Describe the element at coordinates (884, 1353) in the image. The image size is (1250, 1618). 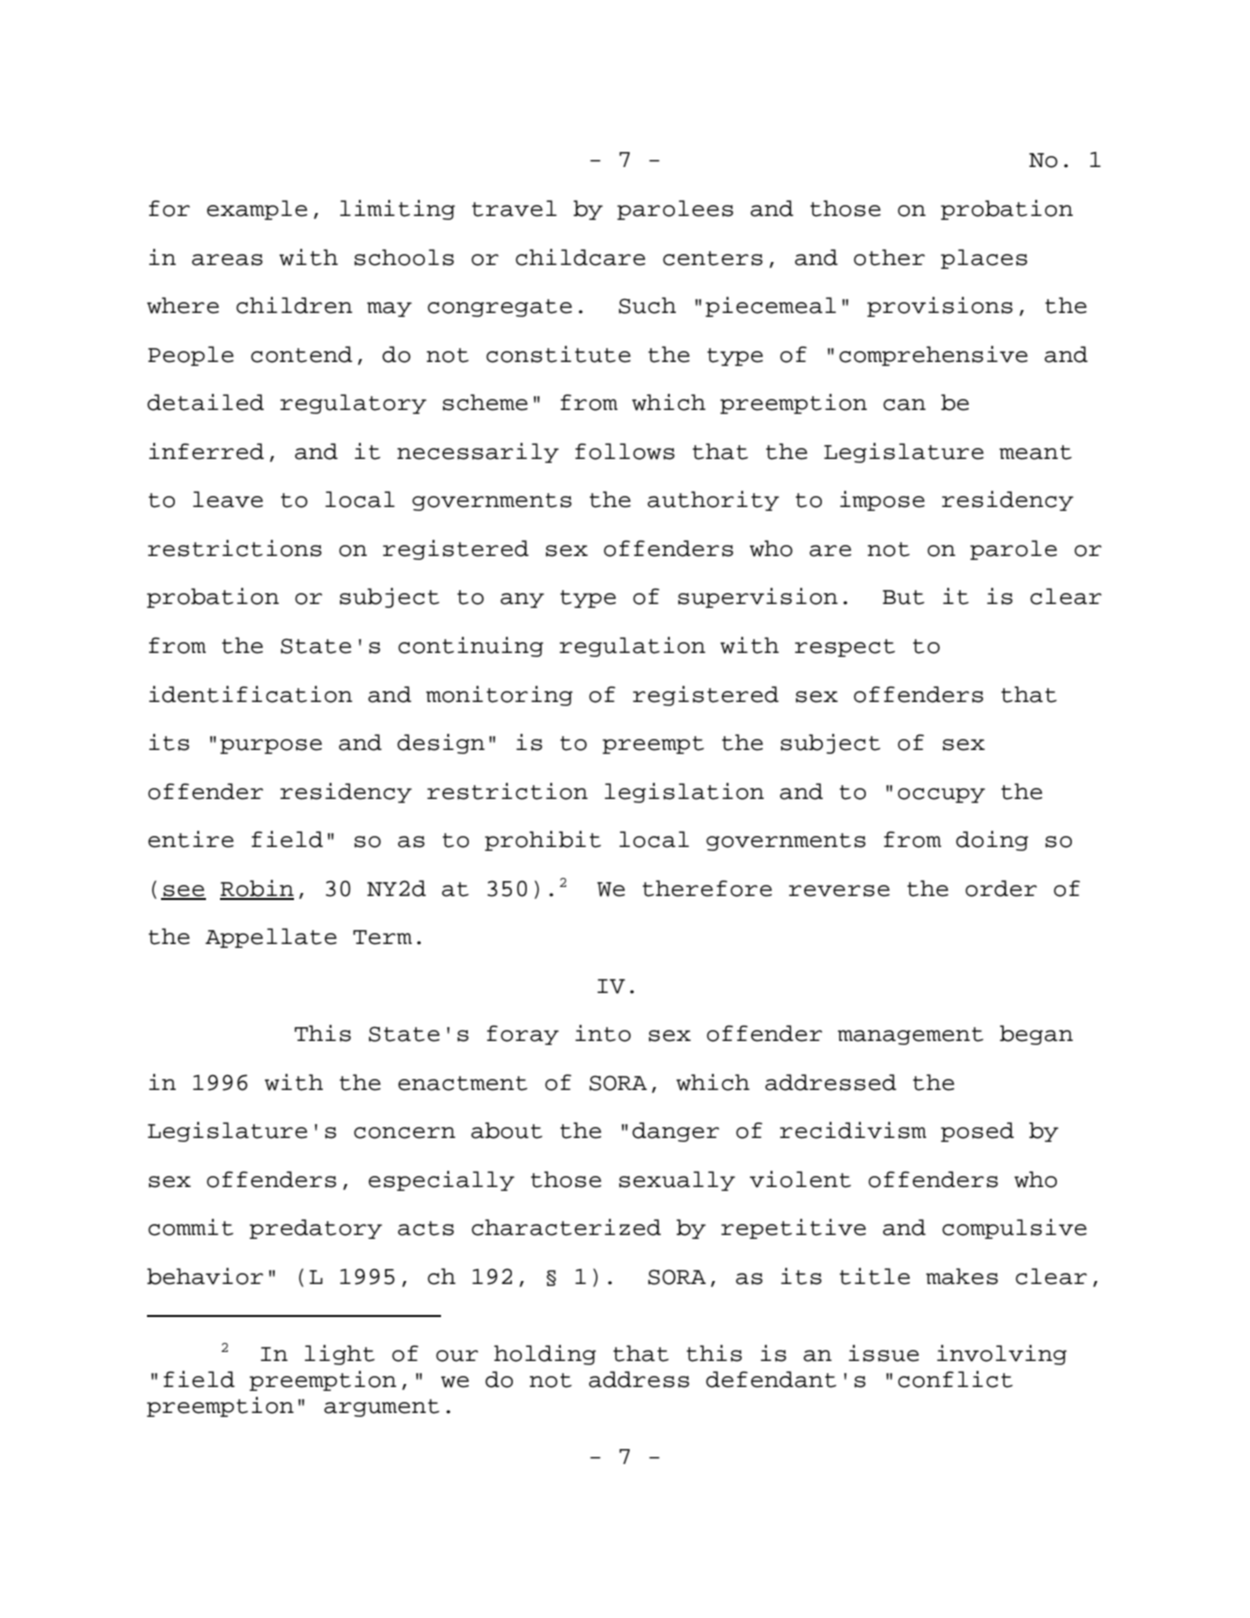
I see `issue` at that location.
